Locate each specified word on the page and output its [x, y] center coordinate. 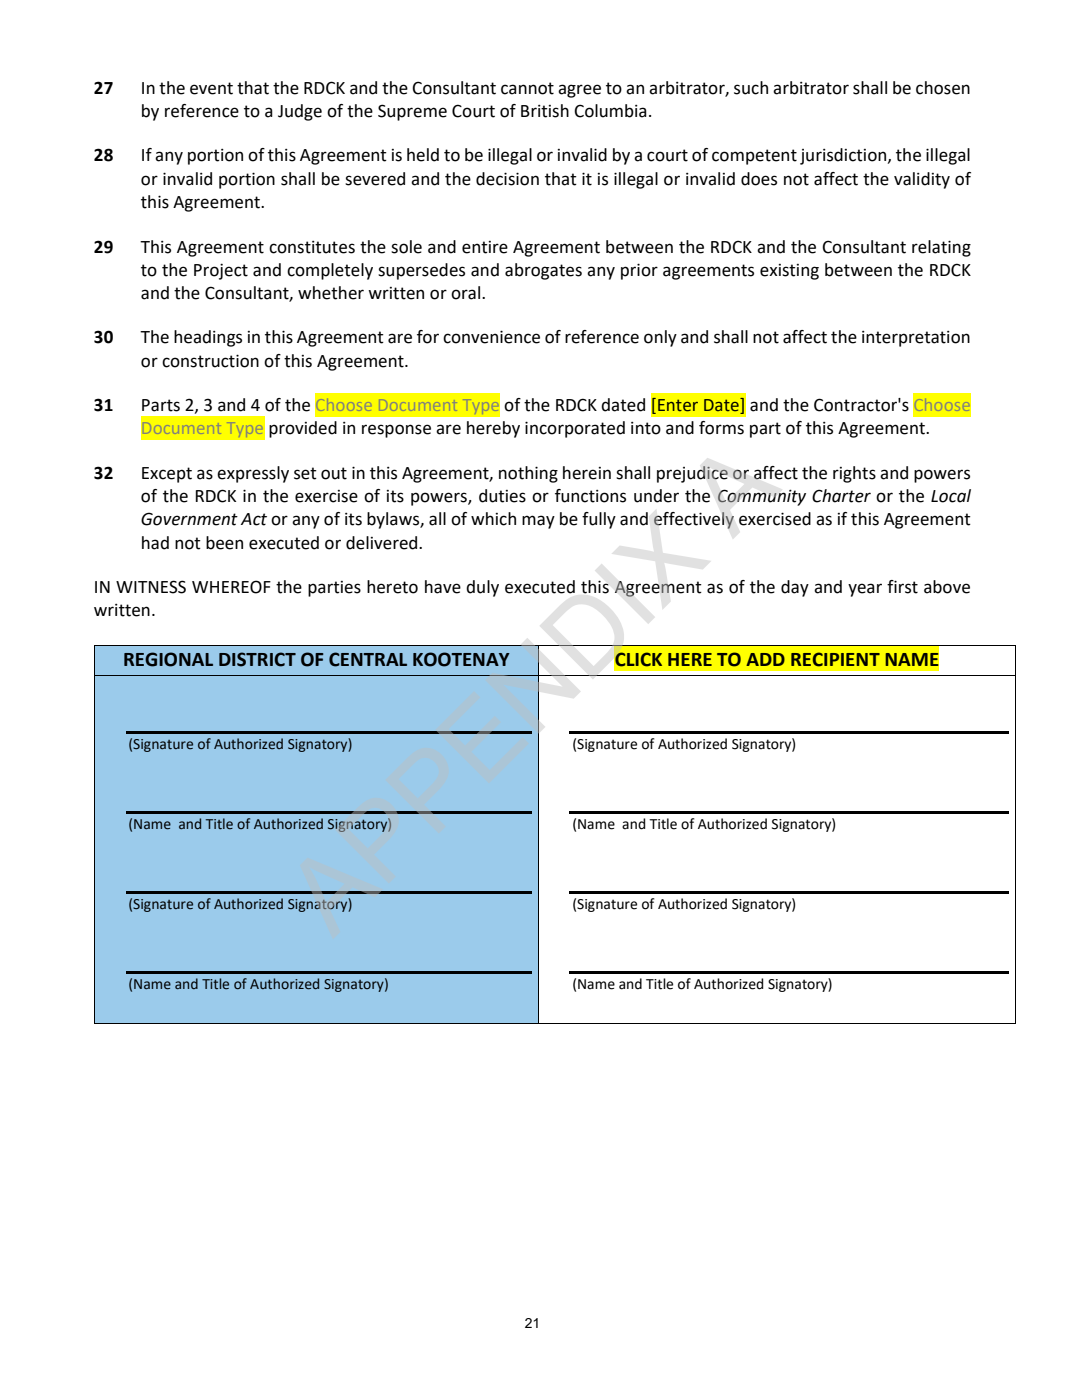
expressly [253, 474]
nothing [528, 474]
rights [854, 474]
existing [789, 272]
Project [221, 271]
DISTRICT [257, 659]
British [545, 111]
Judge [300, 112]
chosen [943, 88]
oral [467, 293]
